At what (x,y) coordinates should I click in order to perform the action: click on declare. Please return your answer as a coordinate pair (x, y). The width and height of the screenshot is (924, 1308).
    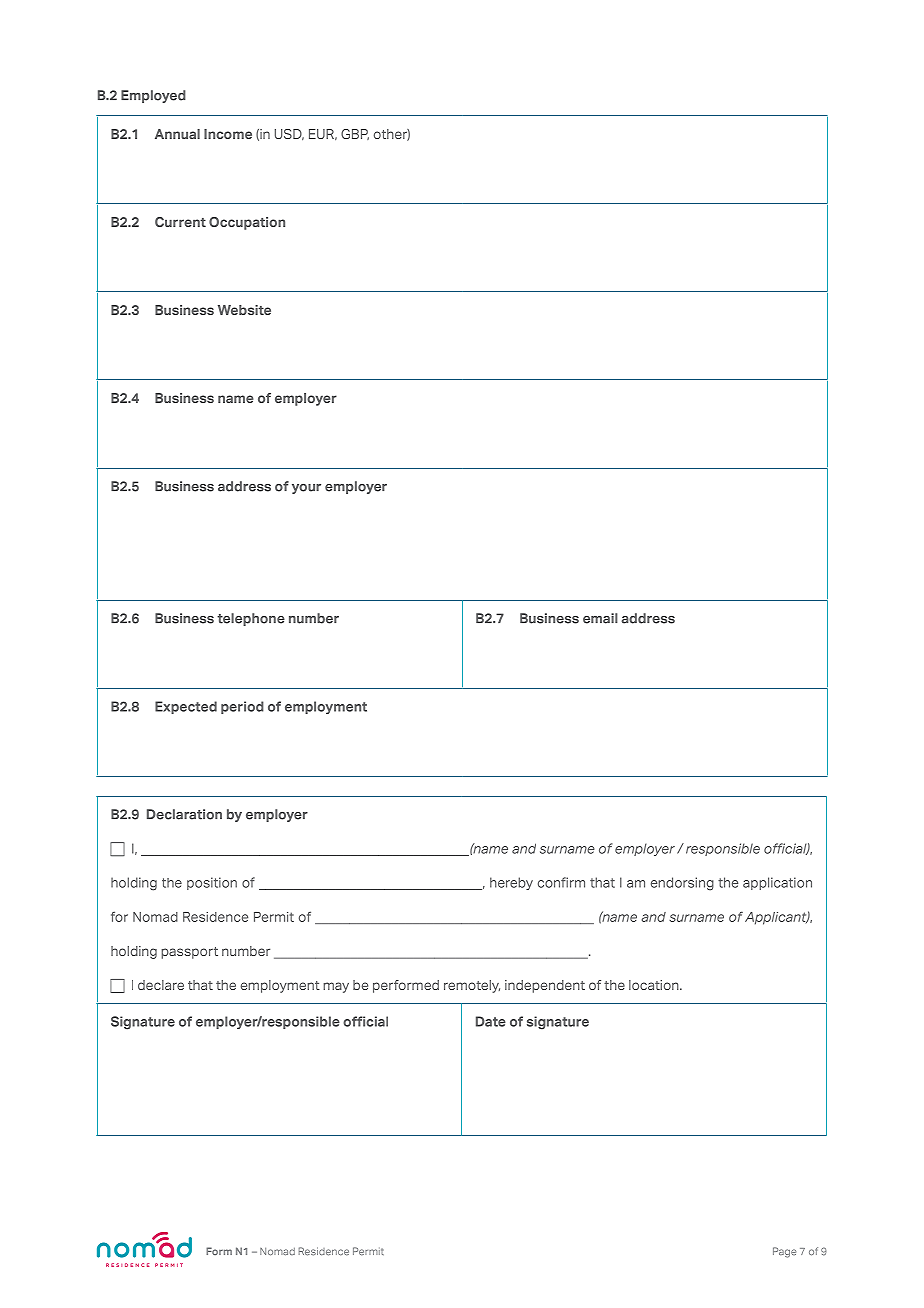
    Looking at the image, I should click on (161, 985).
